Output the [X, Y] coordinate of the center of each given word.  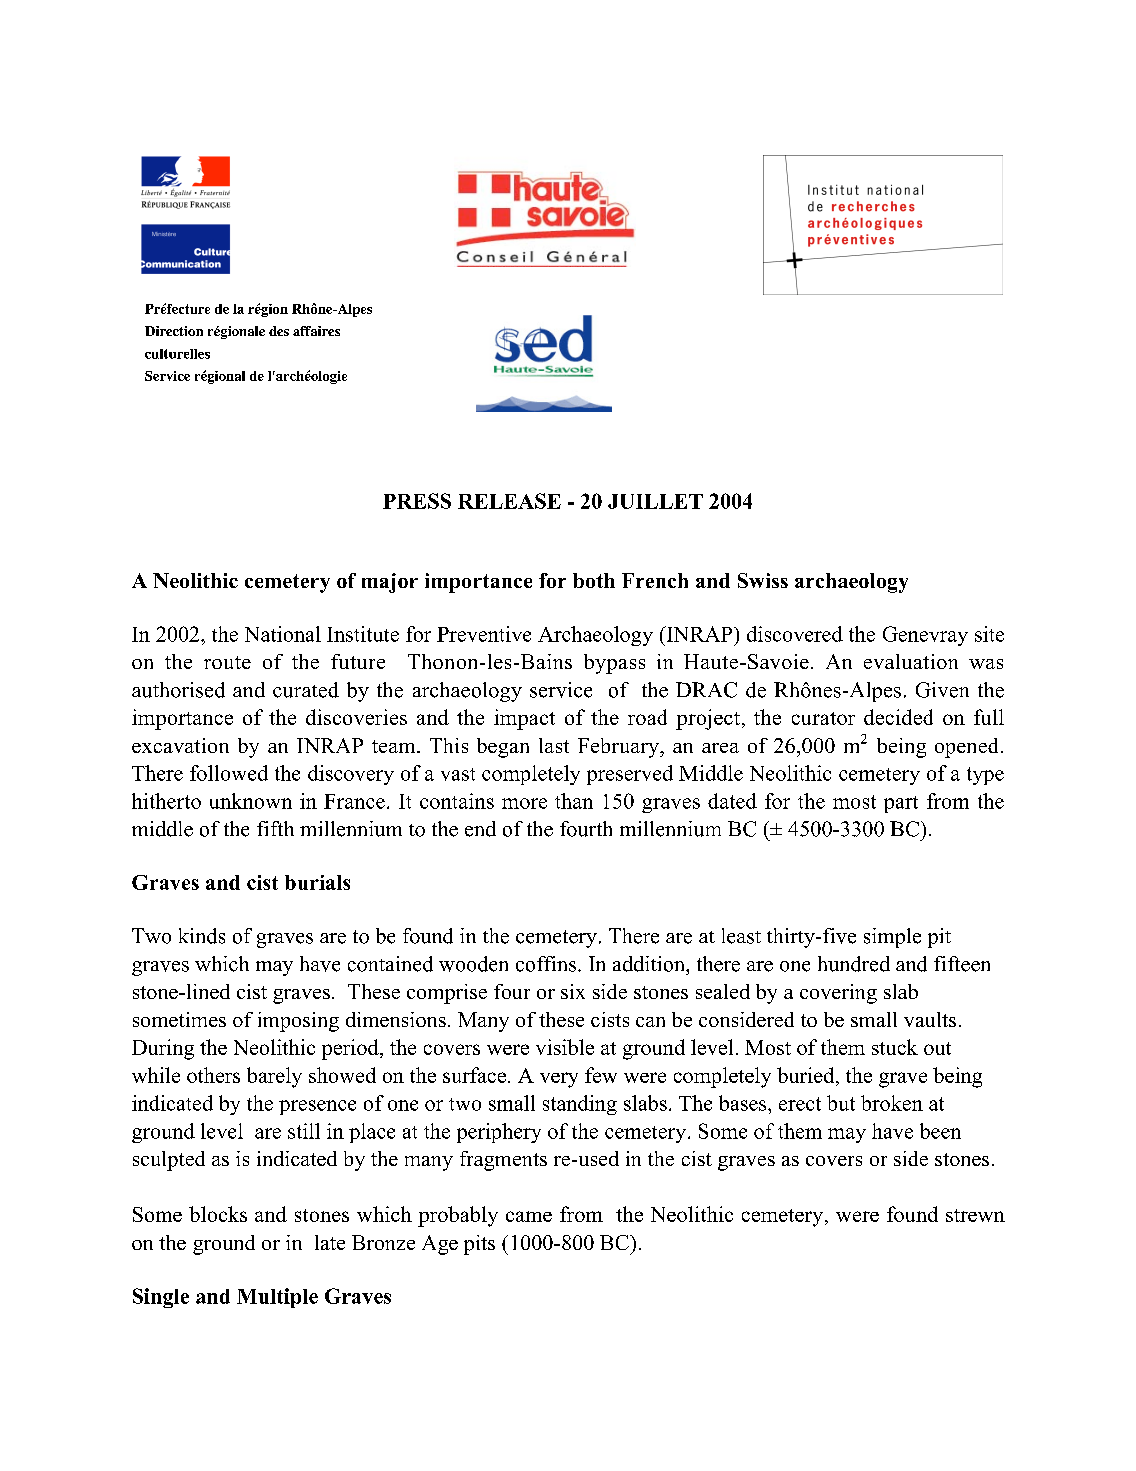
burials [317, 882]
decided [898, 717]
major [390, 583]
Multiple [277, 1298]
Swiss [763, 580]
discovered [795, 634]
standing [580, 1105]
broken [892, 1103]
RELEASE [509, 501]
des [279, 331]
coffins [546, 964]
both [594, 580]
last [554, 745]
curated [306, 690]
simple [892, 938]
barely [274, 1077]
